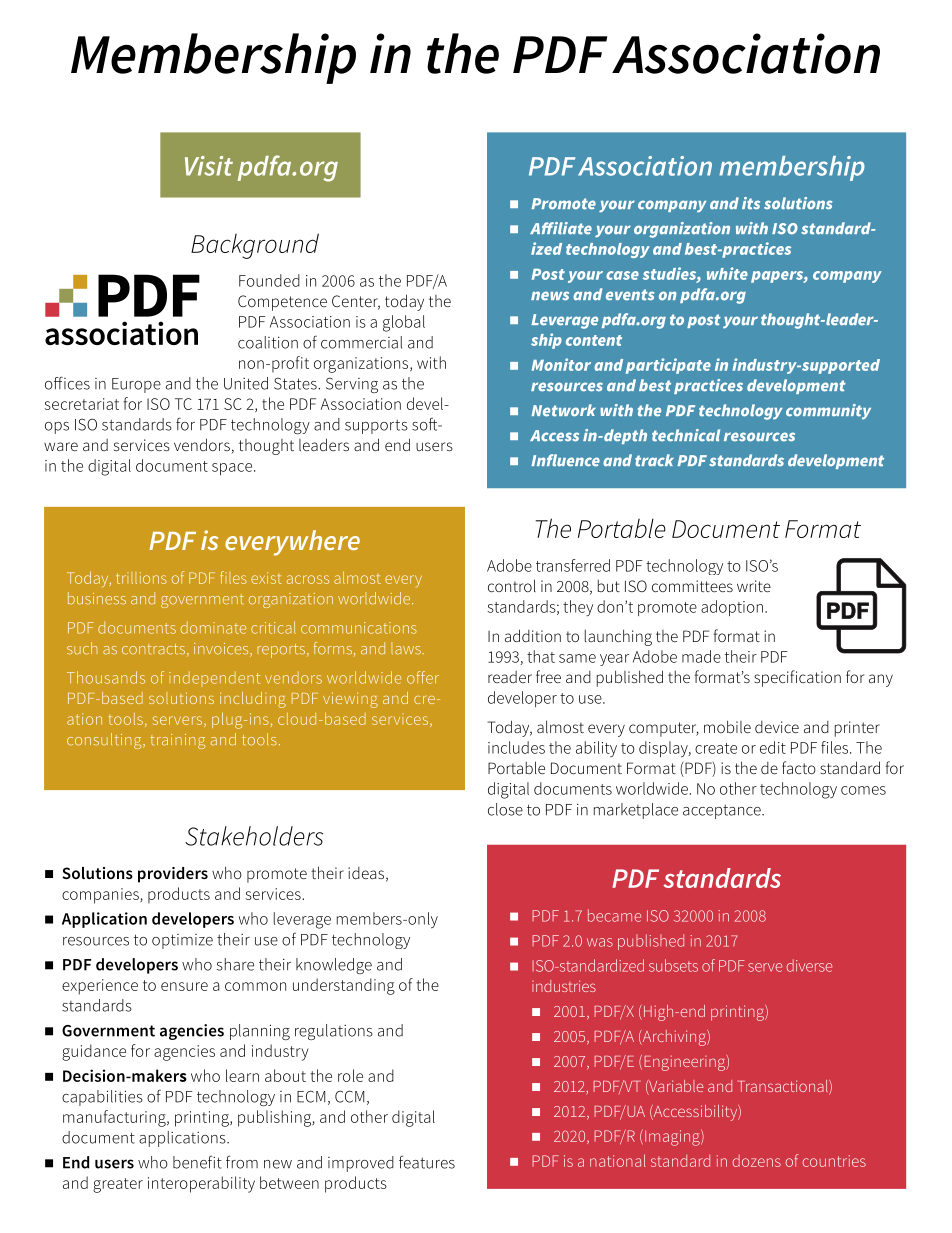 The width and height of the screenshot is (952, 1233). I want to click on control, so click(512, 585).
